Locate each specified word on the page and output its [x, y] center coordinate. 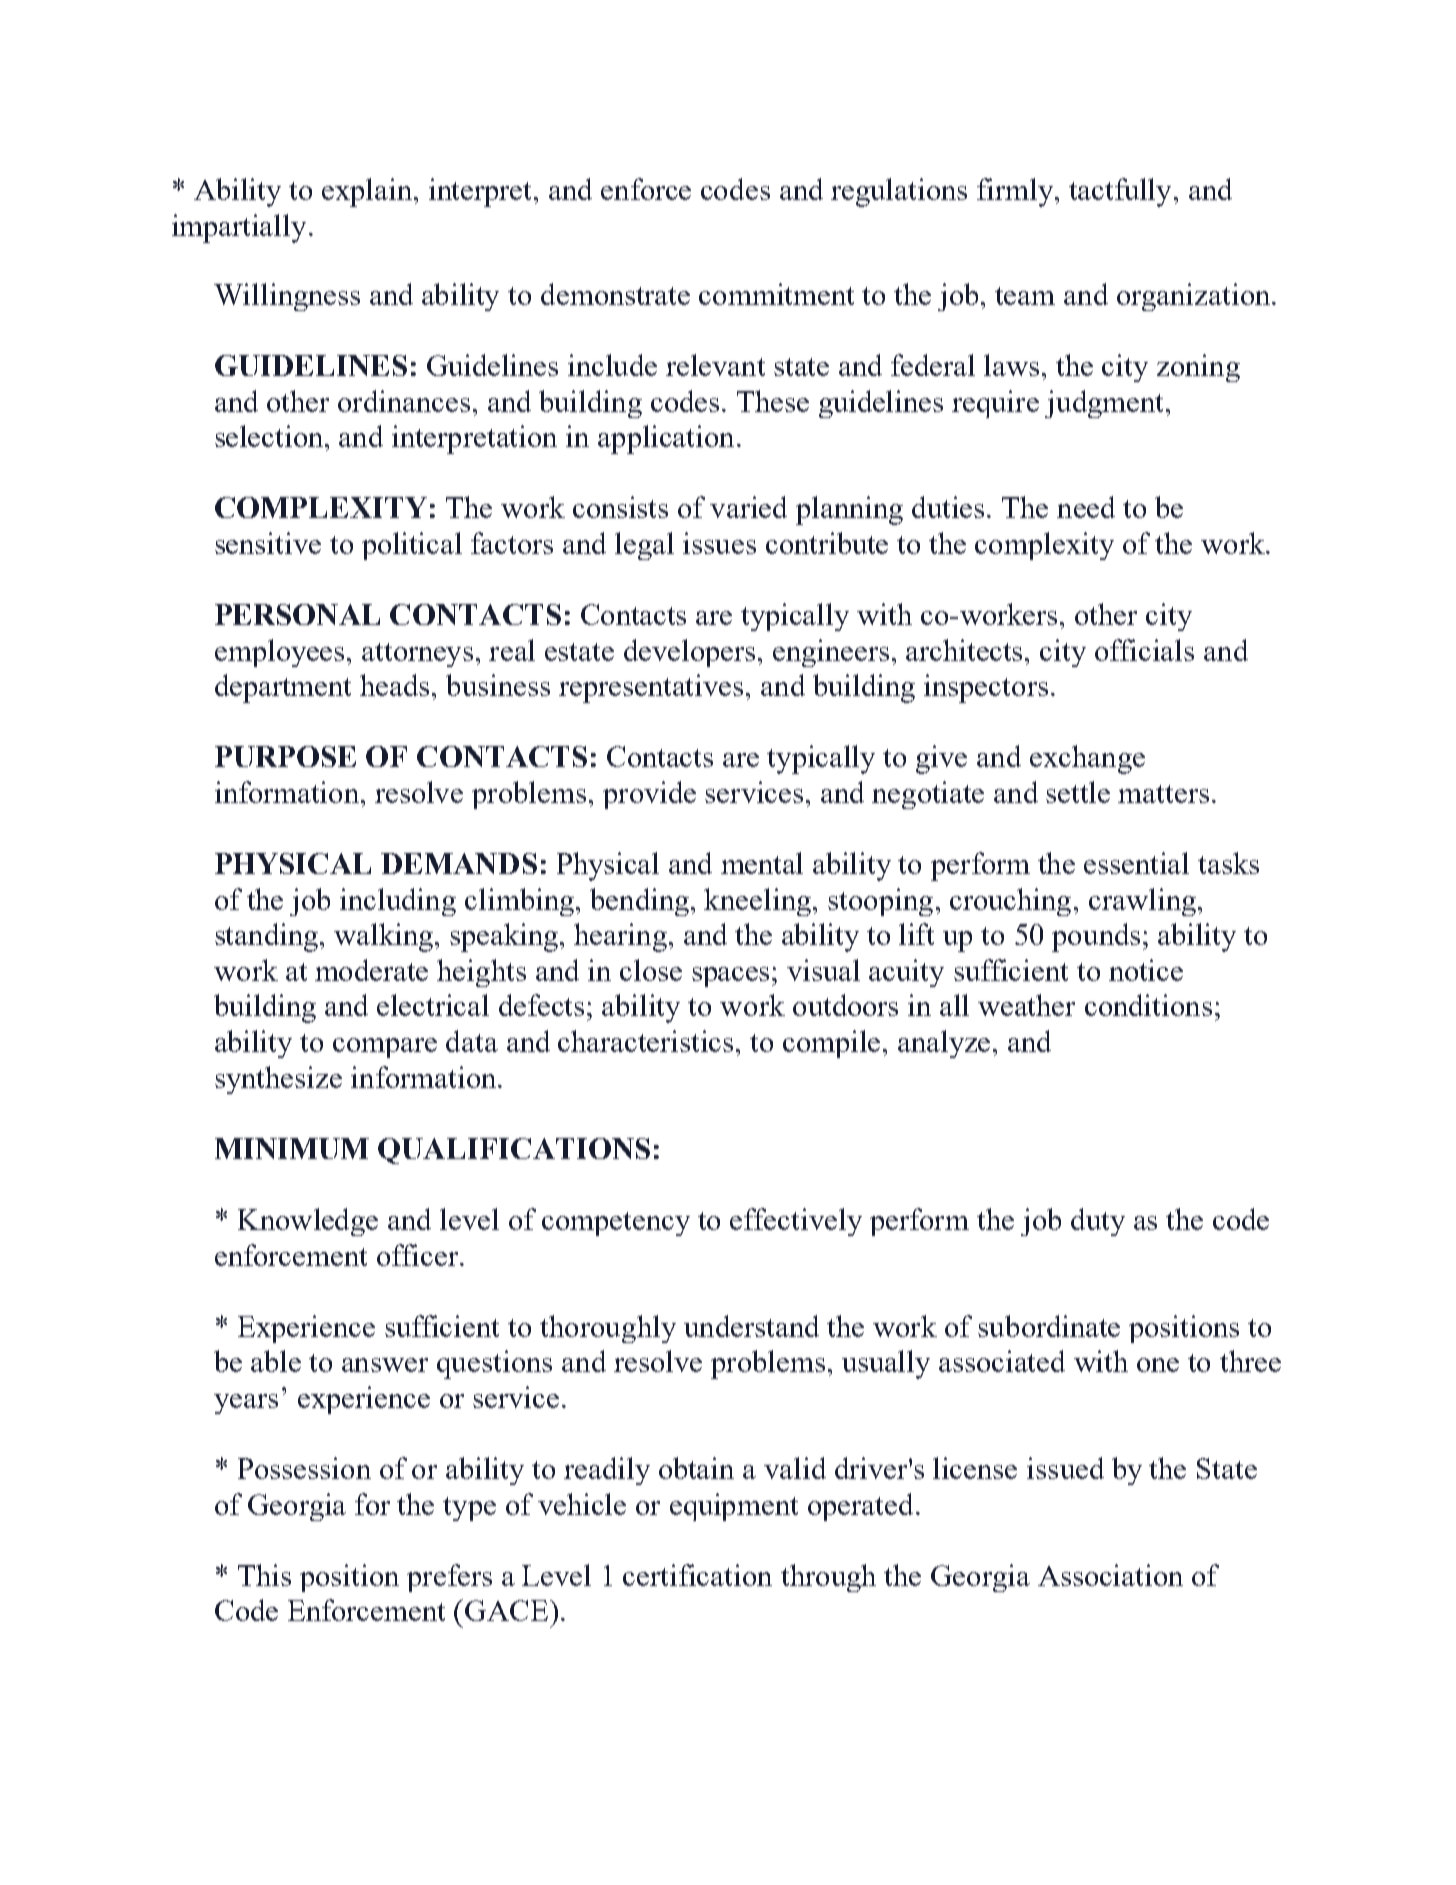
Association [1110, 1575]
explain [368, 192]
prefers [449, 1578]
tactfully [1122, 192]
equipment [734, 1507]
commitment [776, 294]
